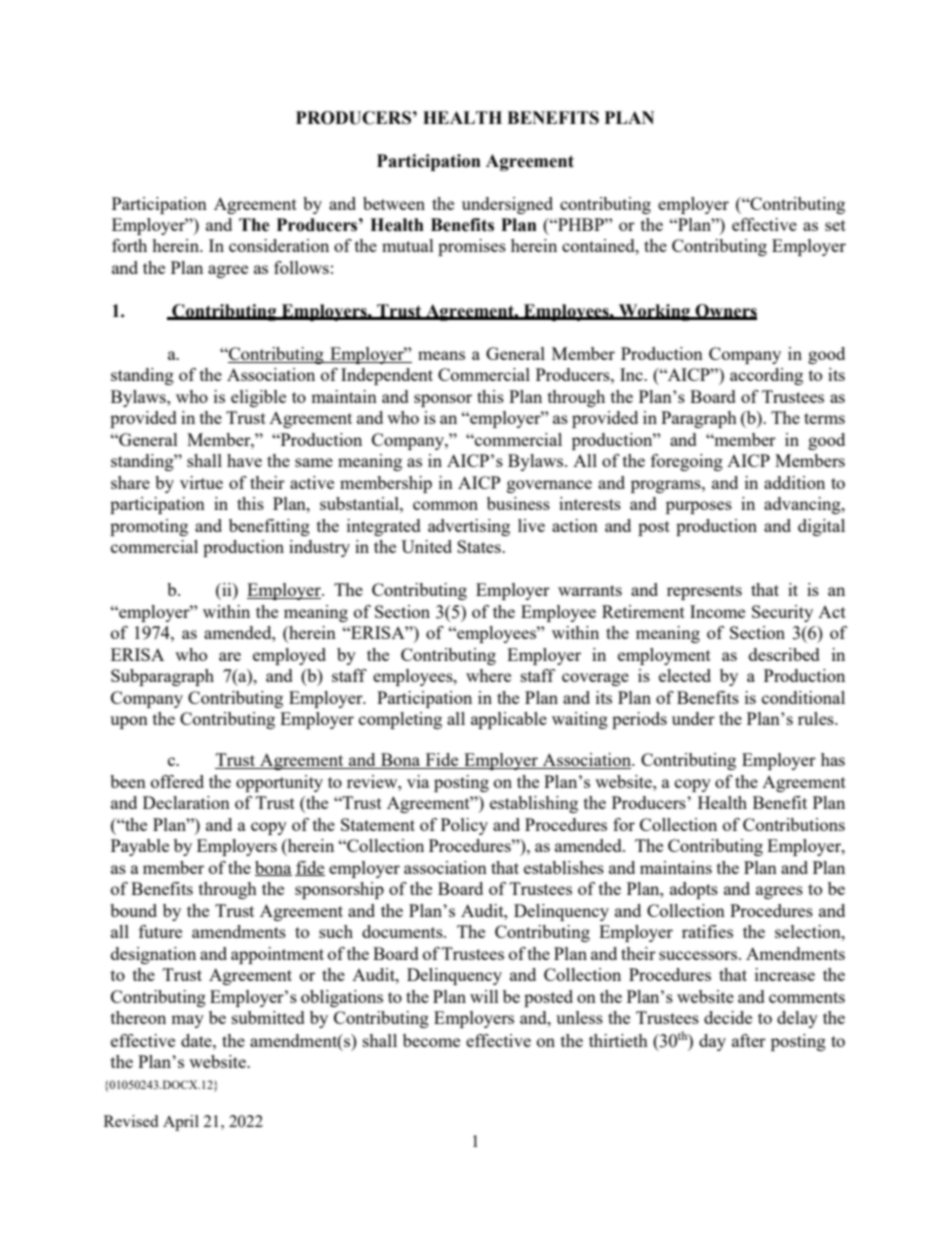 This document has width=952, height=1233. I want to click on set, so click(835, 225).
